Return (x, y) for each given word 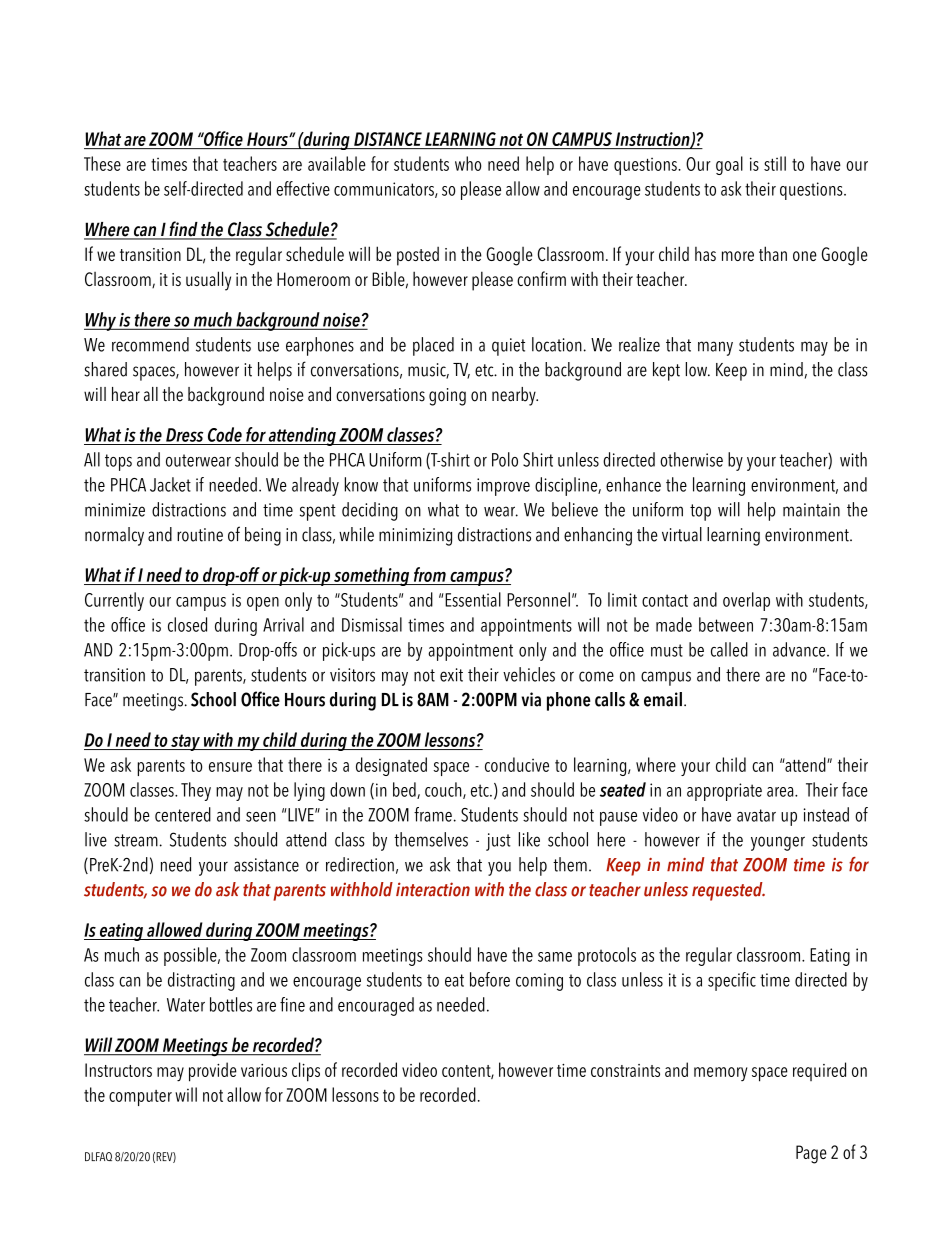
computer (140, 1098)
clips (306, 1072)
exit (451, 675)
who (468, 163)
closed (187, 624)
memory (720, 1074)
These (102, 163)
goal (729, 165)
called (729, 649)
